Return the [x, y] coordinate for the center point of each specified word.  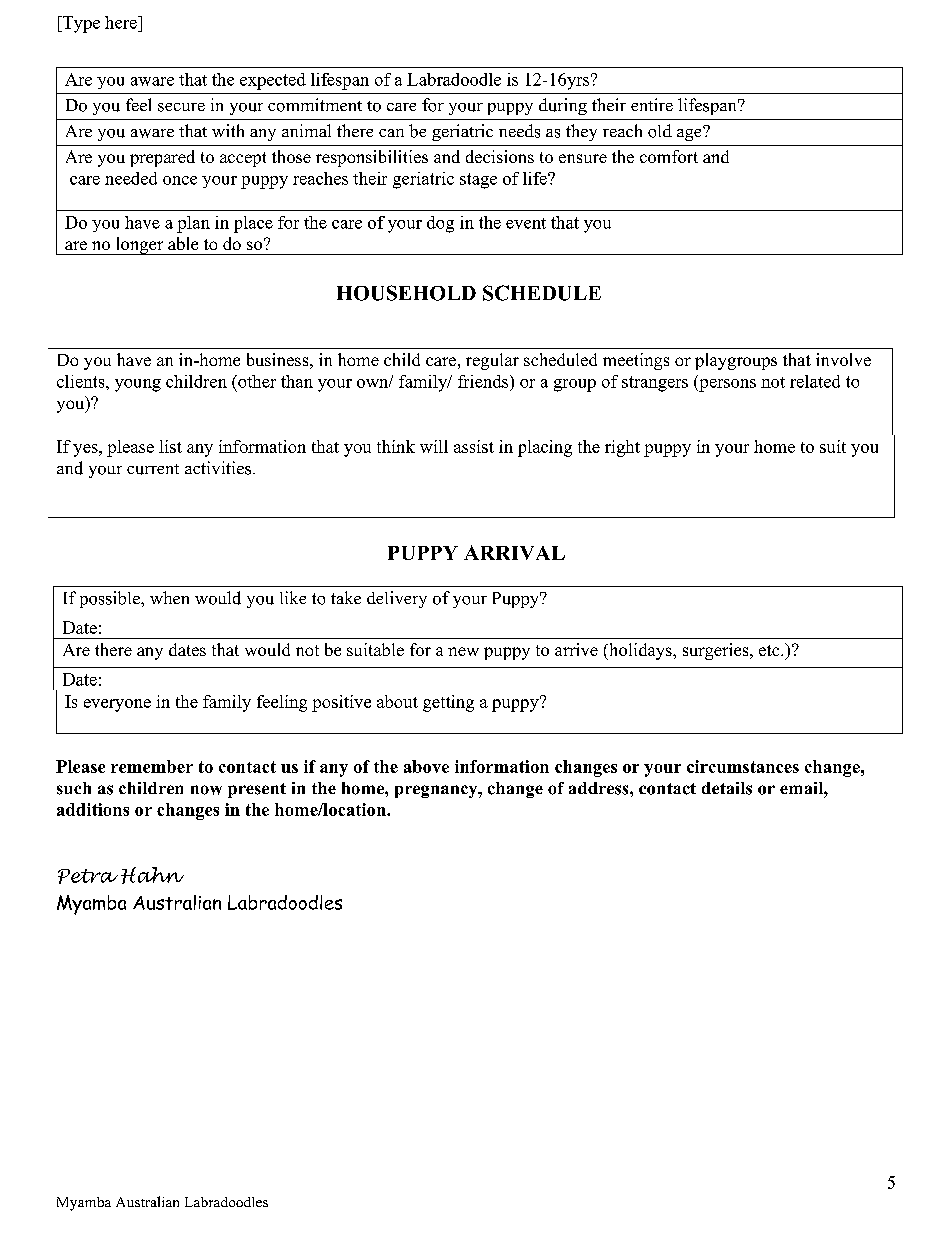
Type [80, 24]
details [727, 788]
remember [152, 766]
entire [652, 104]
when [169, 597]
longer [139, 246]
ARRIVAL [514, 552]
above [426, 766]
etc [770, 650]
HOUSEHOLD [406, 293]
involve [843, 359]
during [563, 106]
